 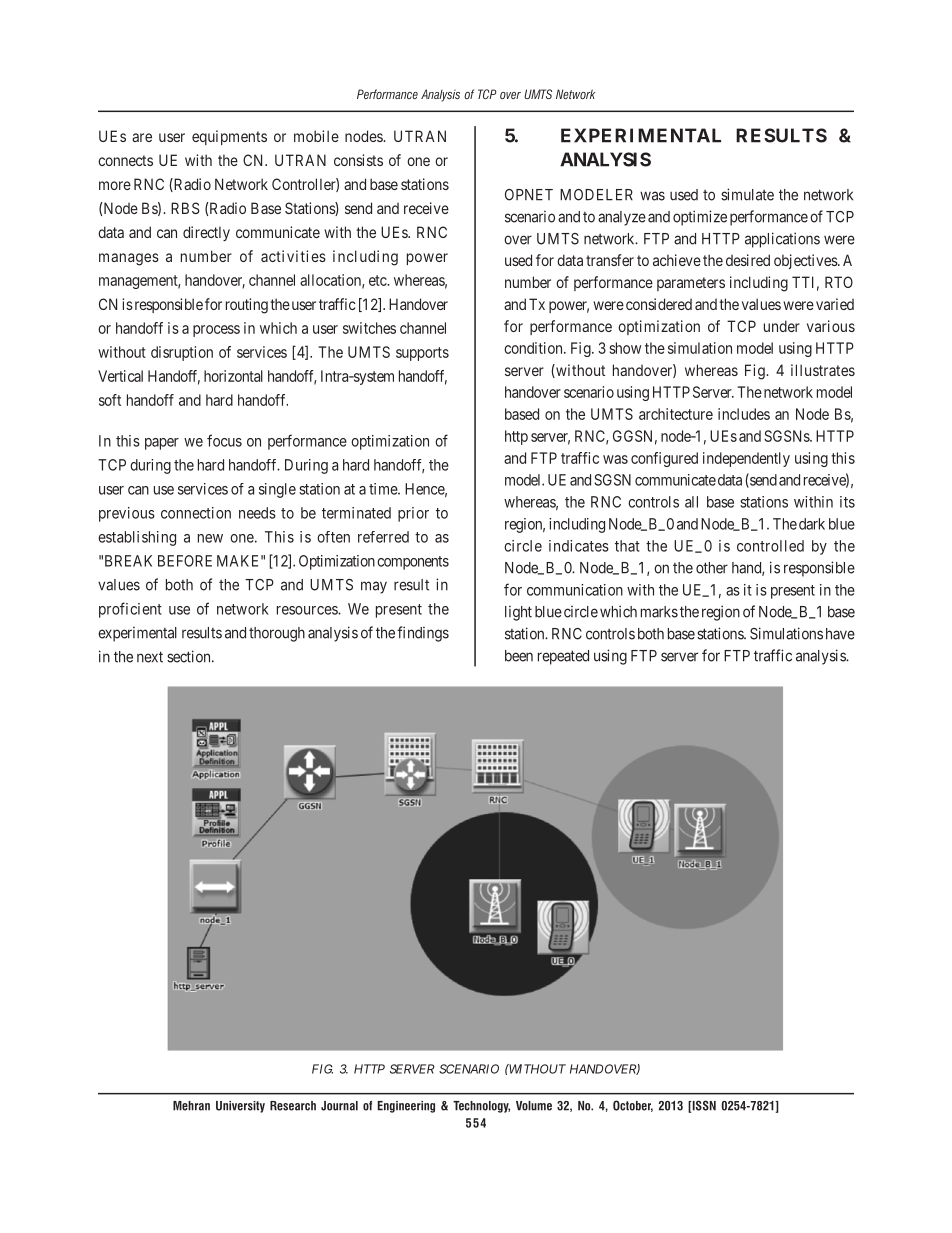 What do you see at coordinates (358, 160) in the screenshot?
I see `consists` at bounding box center [358, 160].
